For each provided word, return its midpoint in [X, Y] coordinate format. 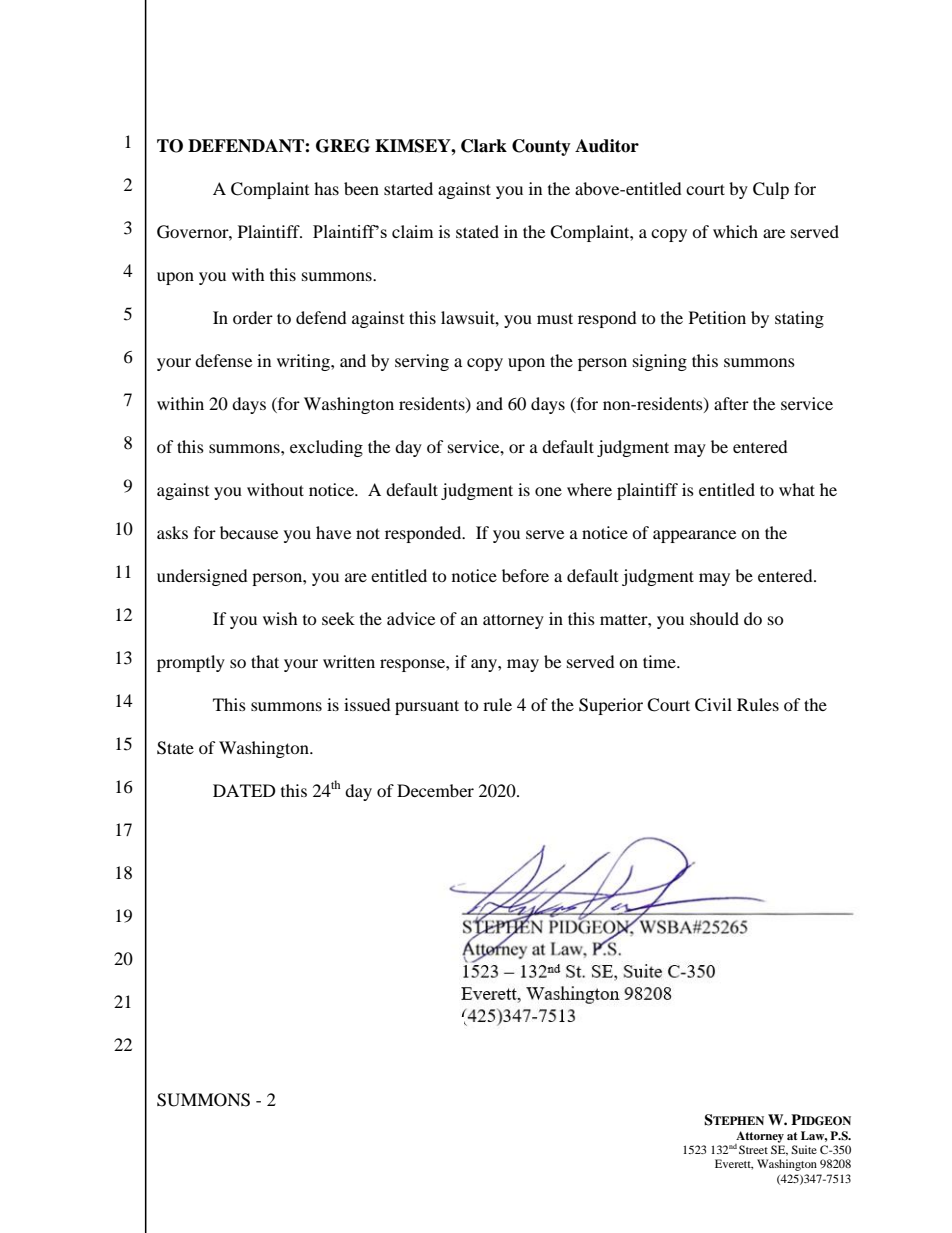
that [265, 661]
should [714, 618]
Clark [484, 146]
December [435, 790]
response [413, 665]
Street [753, 1149]
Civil [713, 705]
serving [422, 362]
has [326, 188]
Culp [771, 190]
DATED [244, 790]
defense [223, 360]
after [731, 403]
